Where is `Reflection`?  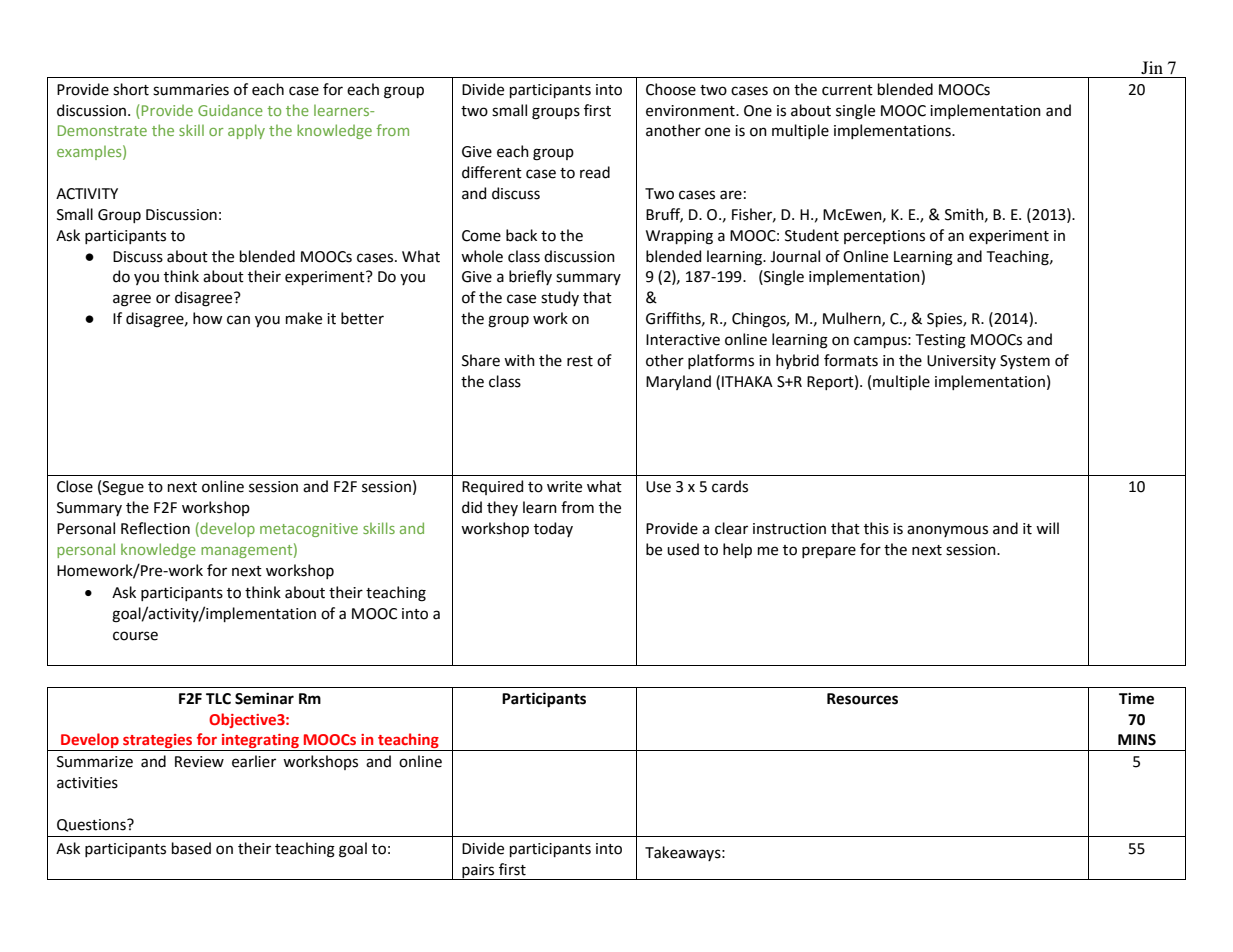
Reflection is located at coordinates (155, 528).
